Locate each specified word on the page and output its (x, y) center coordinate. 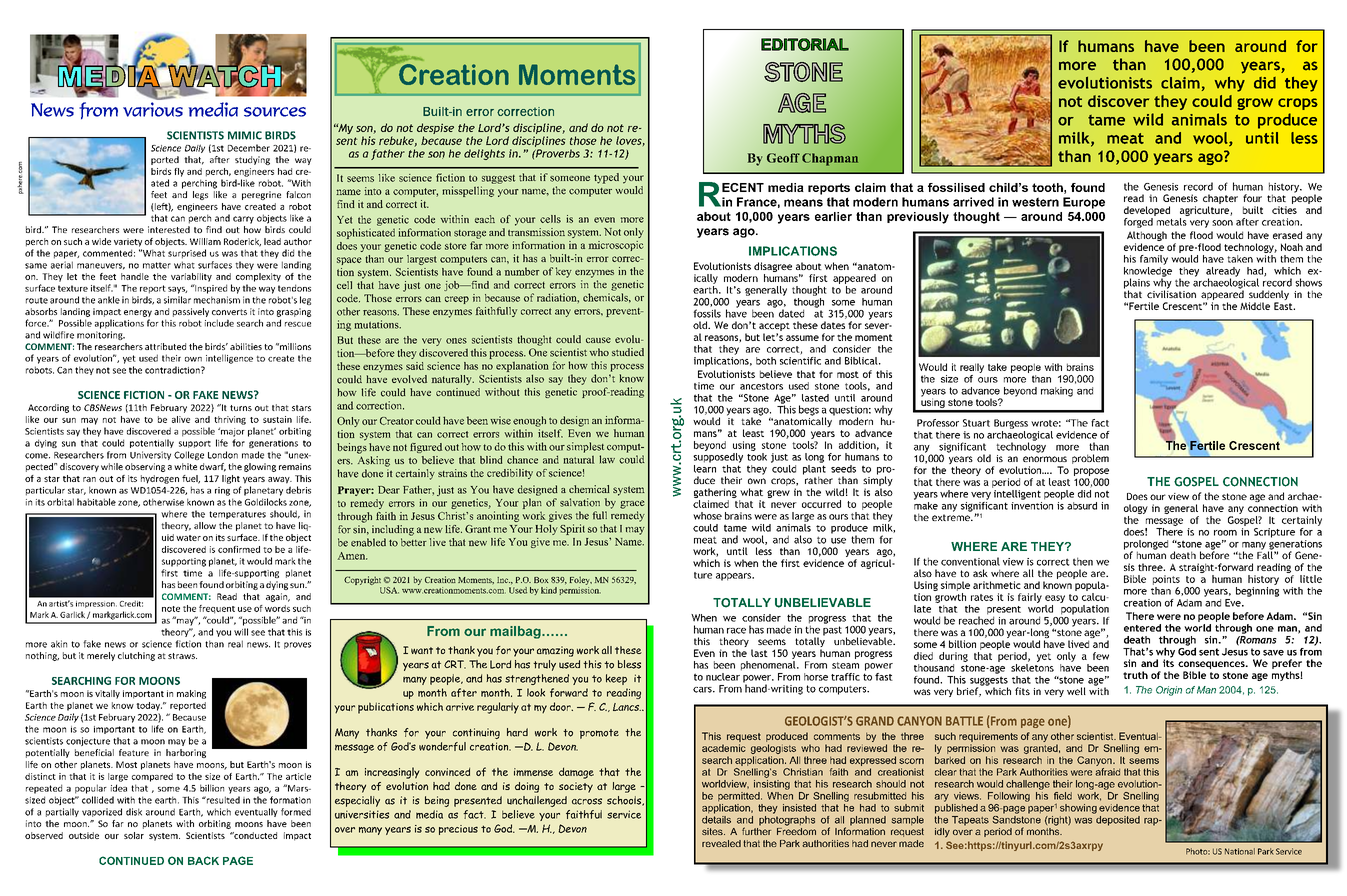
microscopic (616, 246)
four (1252, 198)
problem (1090, 459)
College (189, 455)
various (153, 109)
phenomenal (769, 666)
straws (182, 656)
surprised (187, 254)
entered (1142, 628)
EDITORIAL (805, 44)
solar (134, 835)
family (1154, 260)
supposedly (718, 456)
